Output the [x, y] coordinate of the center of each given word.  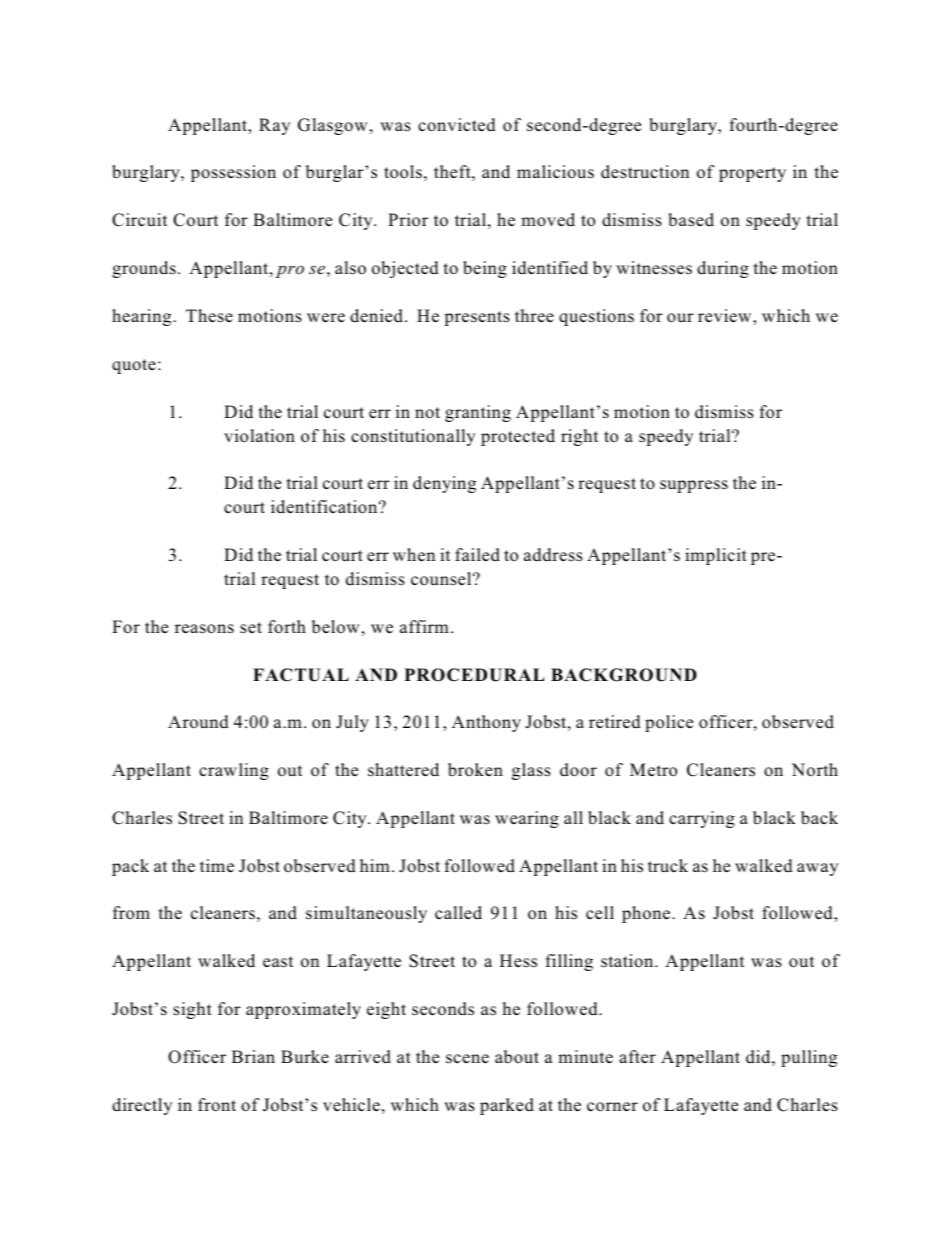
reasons [204, 629]
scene [467, 1059]
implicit [716, 556]
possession [233, 173]
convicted [457, 125]
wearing [527, 819]
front [217, 1105]
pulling [809, 1058]
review [726, 317]
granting [478, 413]
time [217, 866]
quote [134, 366]
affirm [424, 626]
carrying [702, 819]
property [752, 174]
